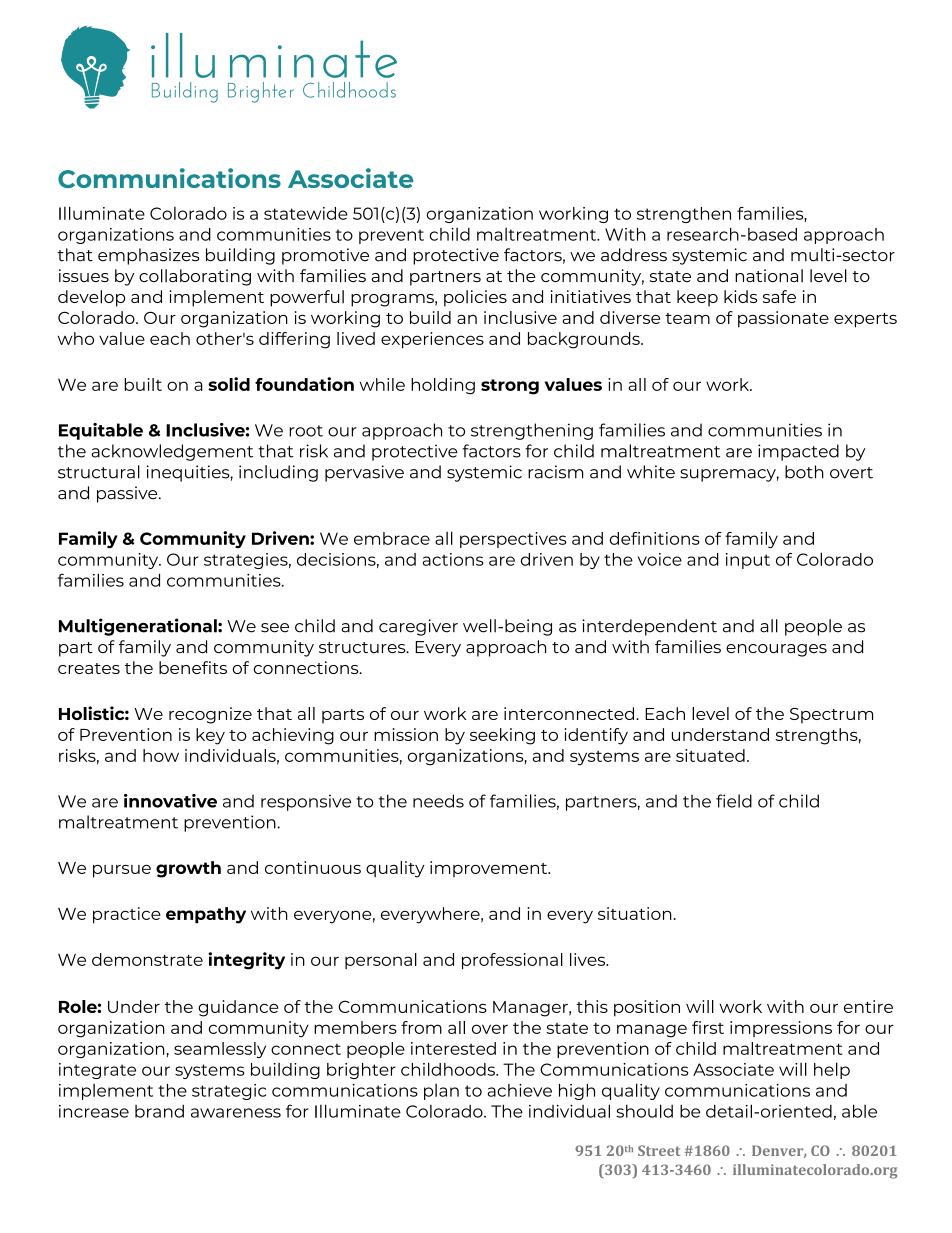  Describe the element at coordinates (195, 277) in the page. I see `collaborating` at that location.
